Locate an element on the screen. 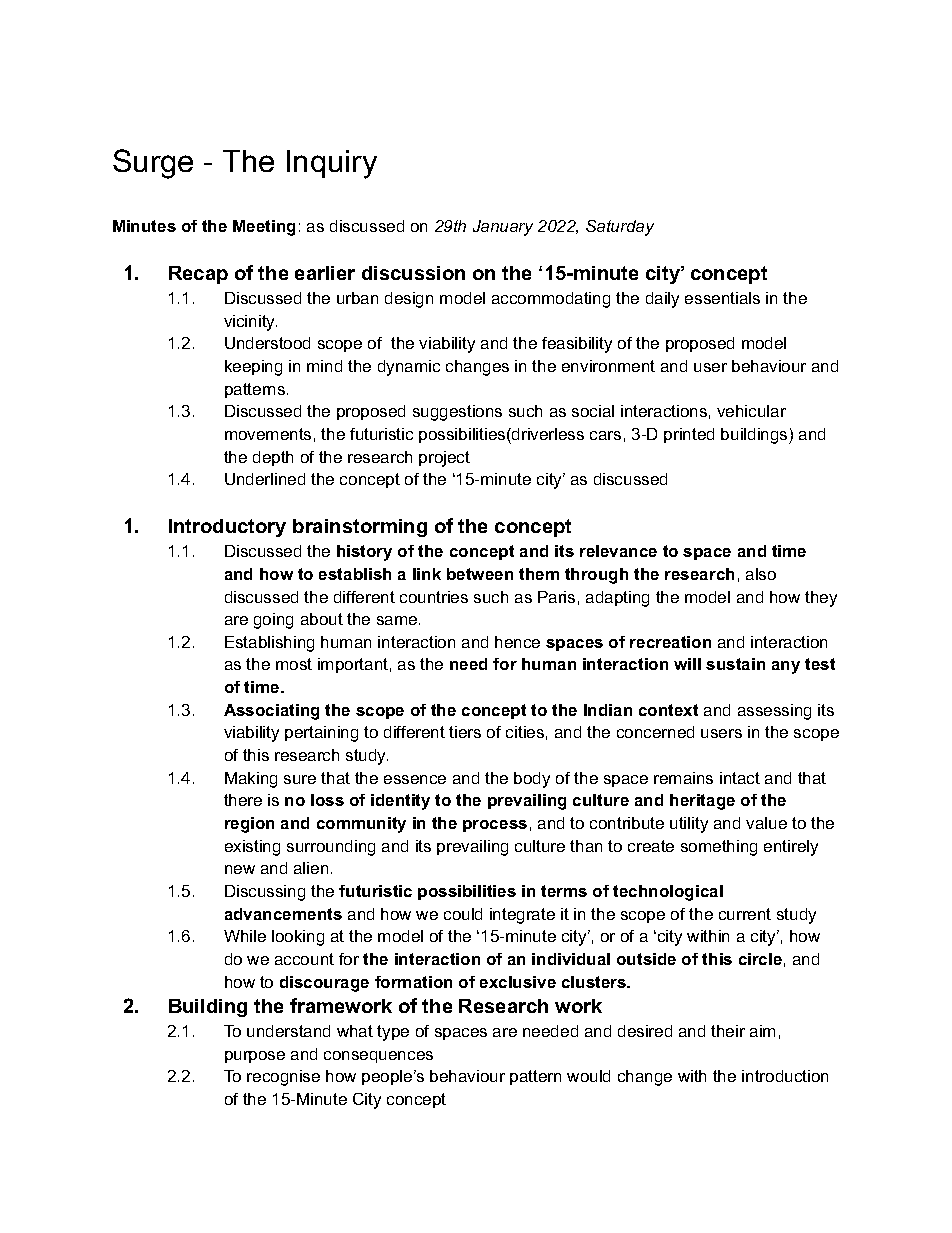 This screenshot has height=1233, width=952. hence is located at coordinates (517, 642).
